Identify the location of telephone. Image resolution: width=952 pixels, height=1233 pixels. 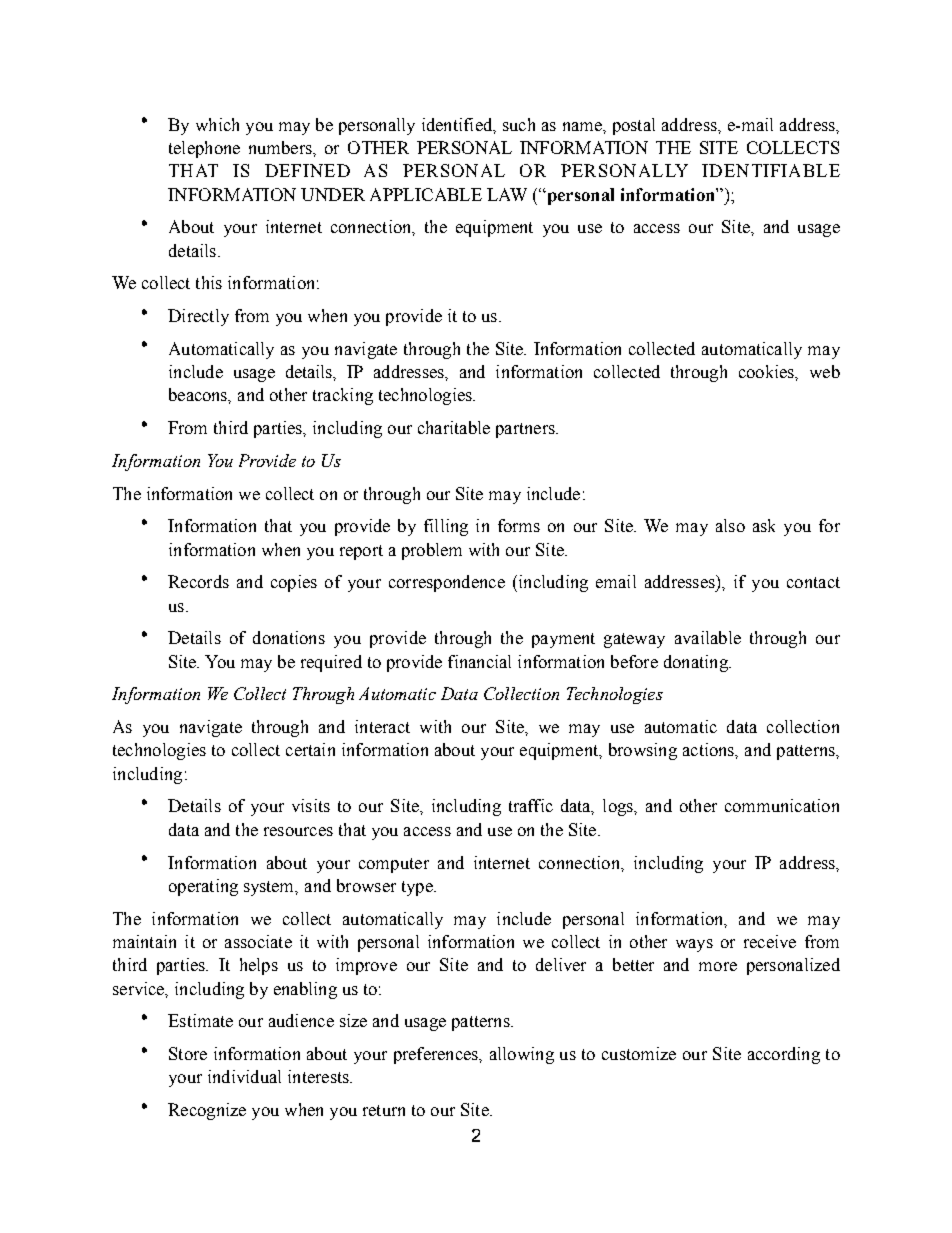
(204, 149).
